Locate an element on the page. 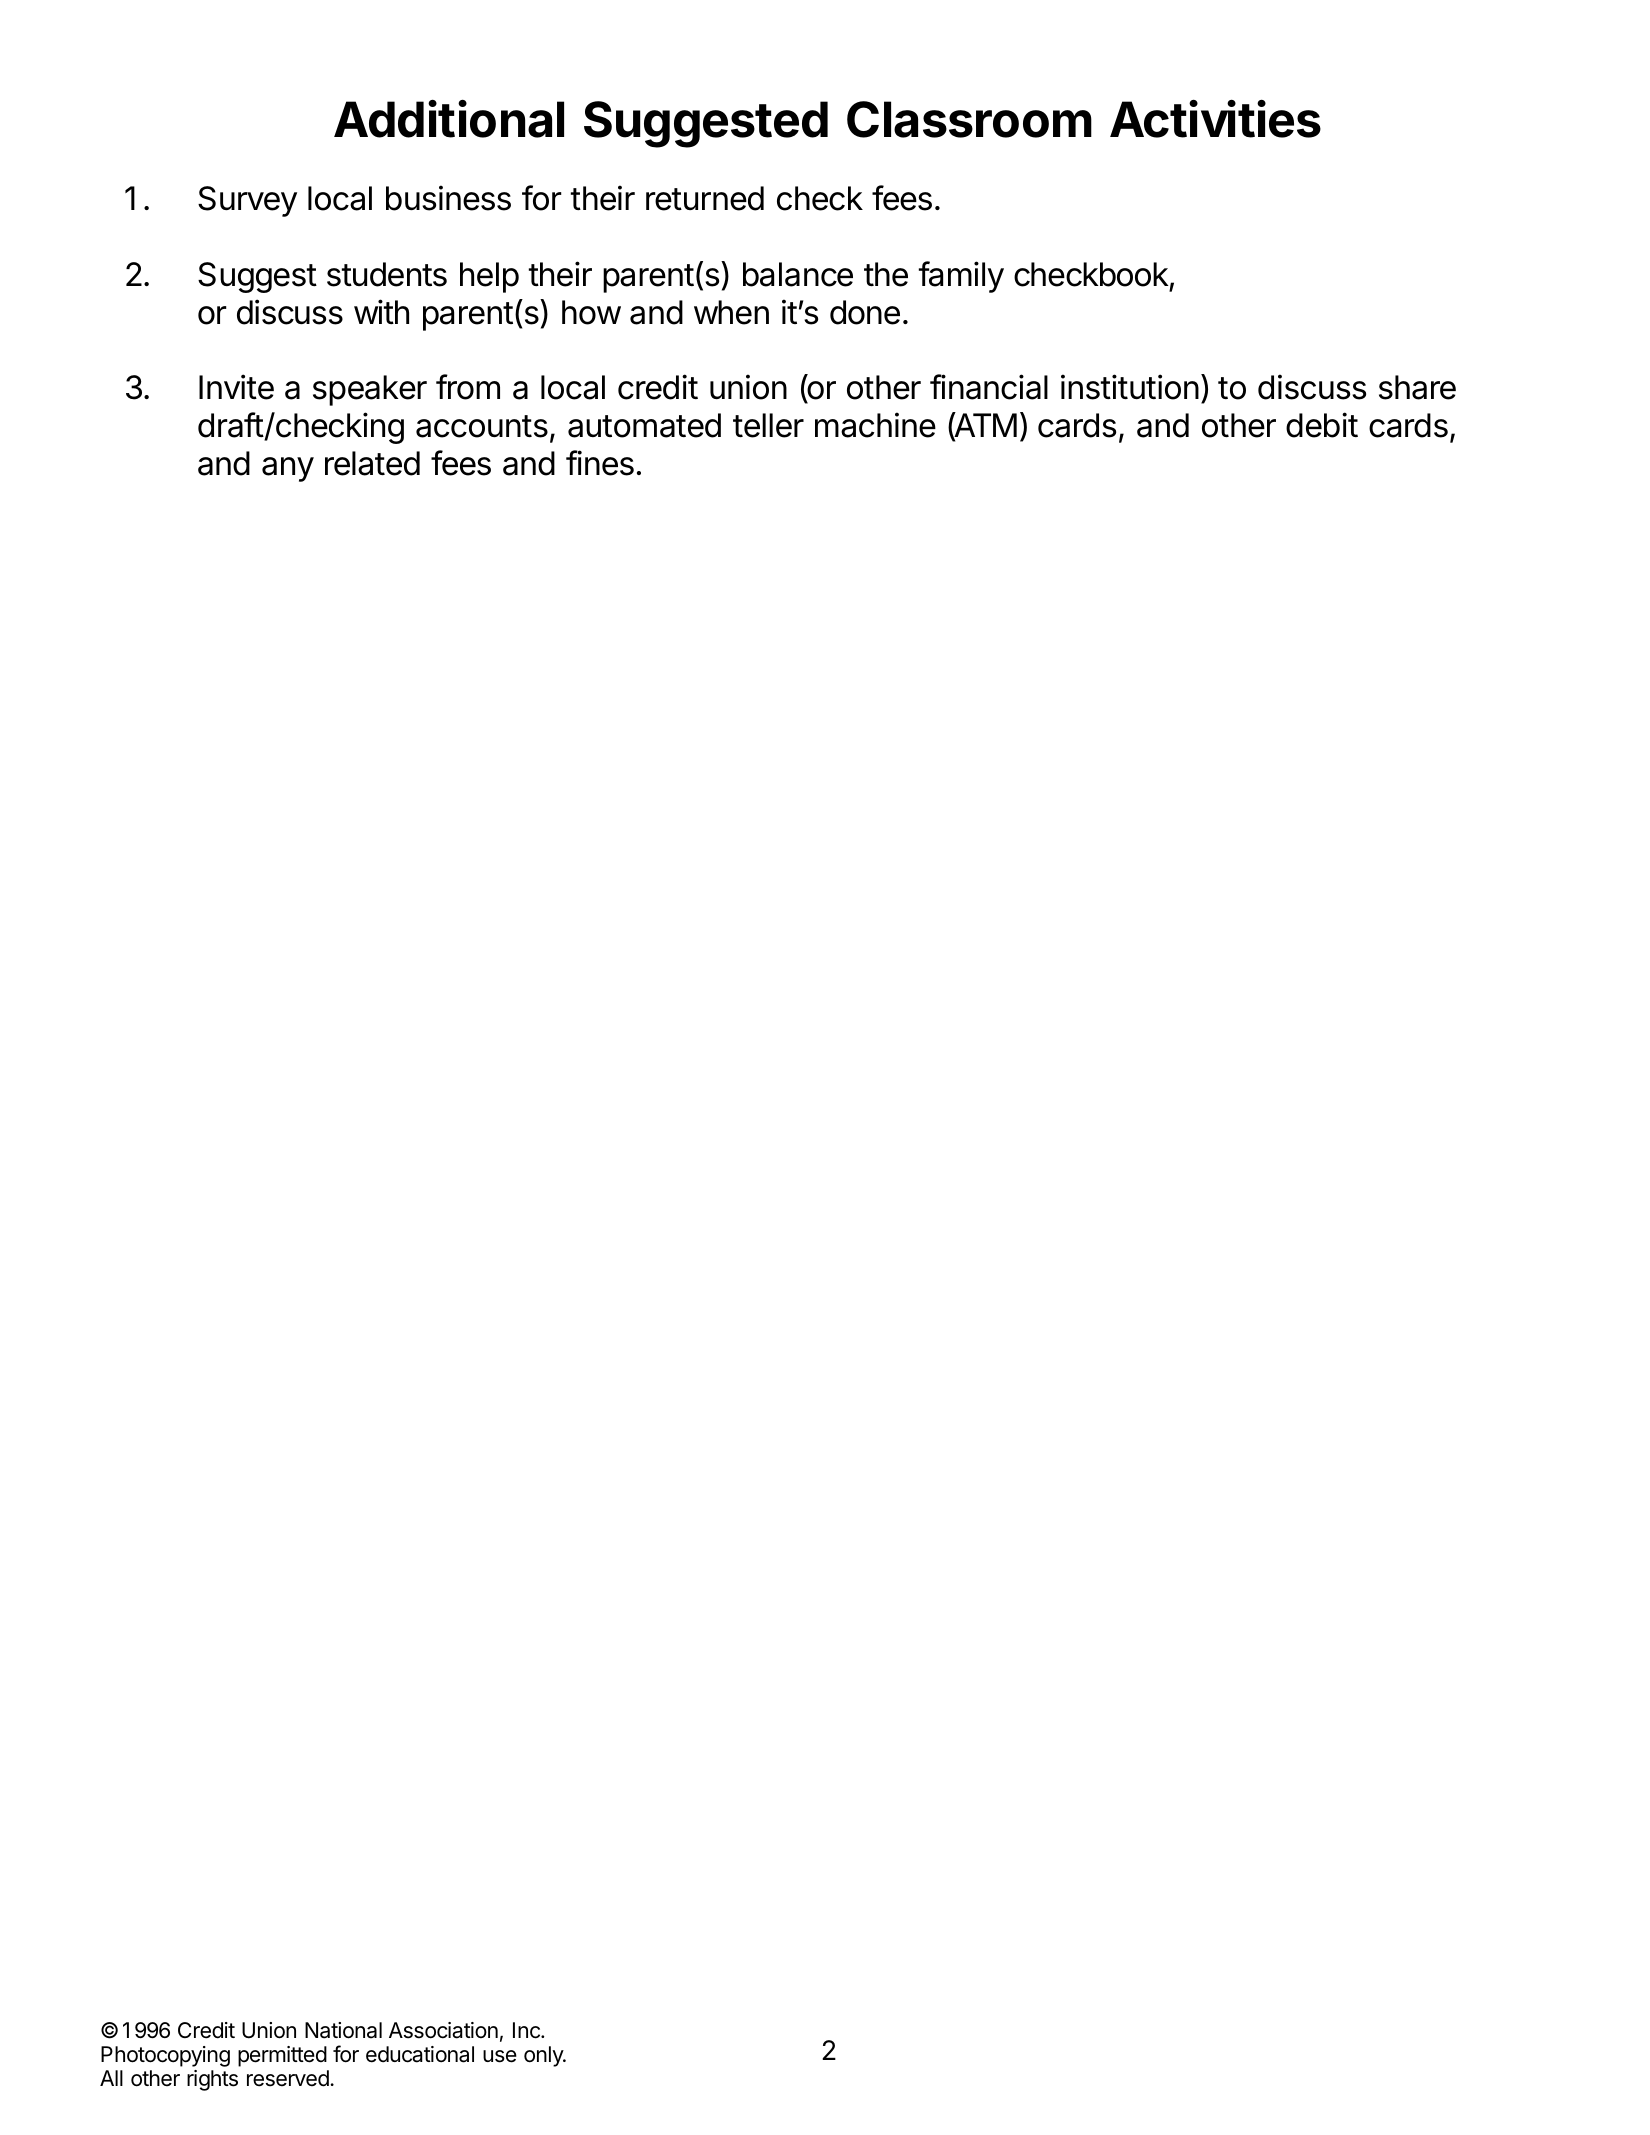 This page has height=2135, width=1650. permitted is located at coordinates (282, 2056).
